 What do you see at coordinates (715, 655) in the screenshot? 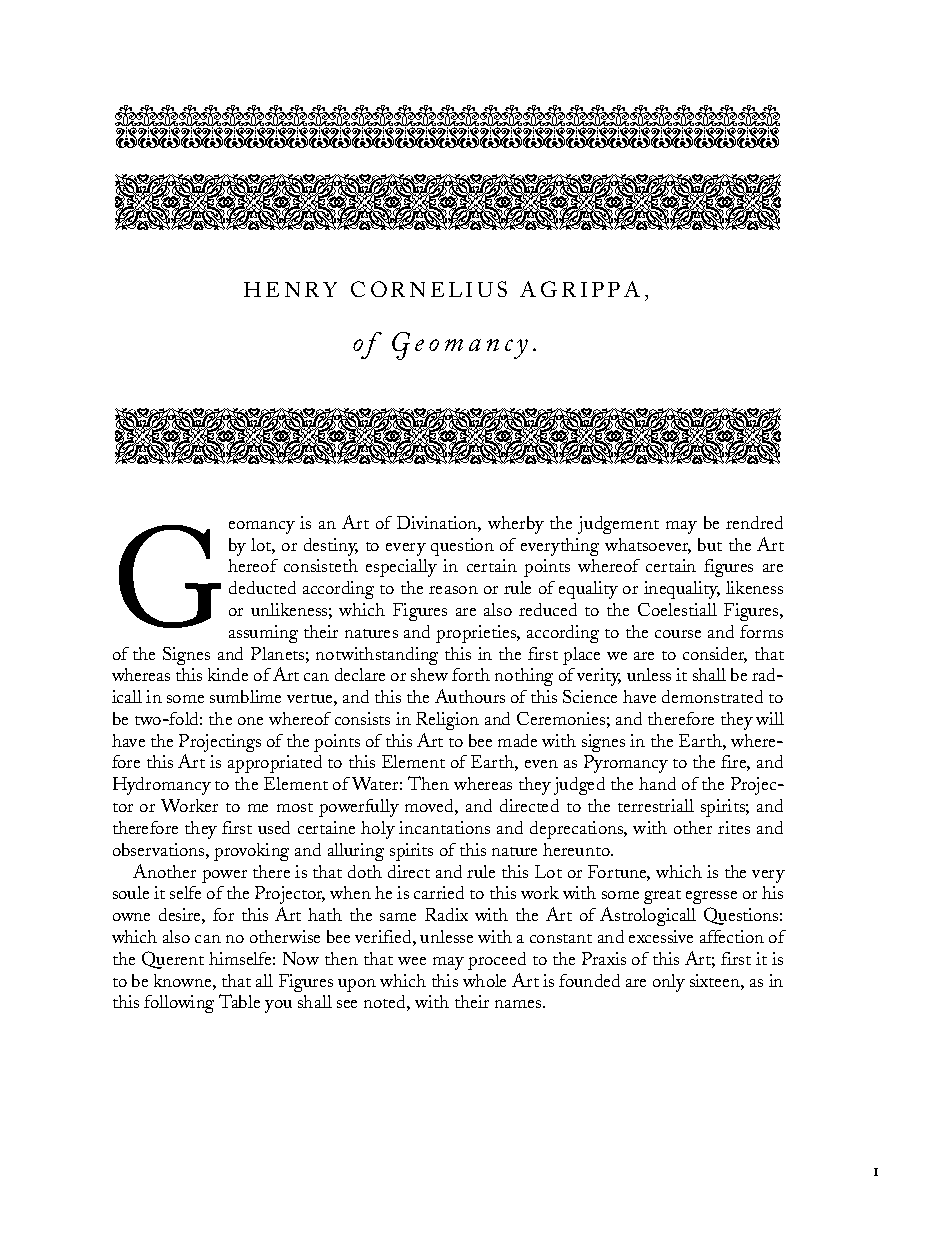
I see `consider` at bounding box center [715, 655].
